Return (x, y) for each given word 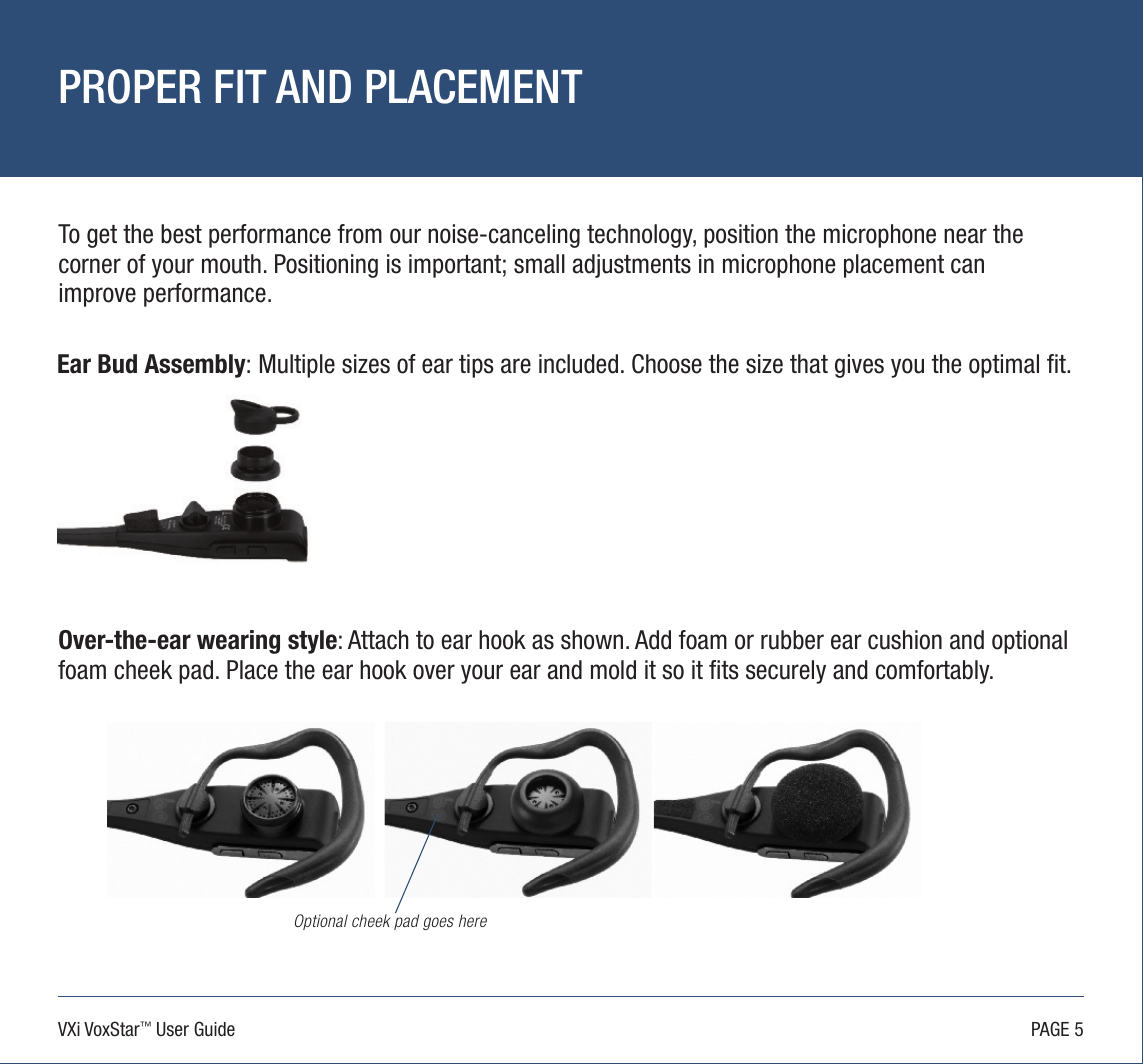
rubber (792, 640)
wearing (238, 642)
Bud (117, 364)
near (965, 236)
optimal (1004, 366)
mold (613, 670)
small (539, 264)
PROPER (131, 86)
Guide (214, 1028)
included (578, 364)
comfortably (934, 672)
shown (592, 640)
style (312, 642)
